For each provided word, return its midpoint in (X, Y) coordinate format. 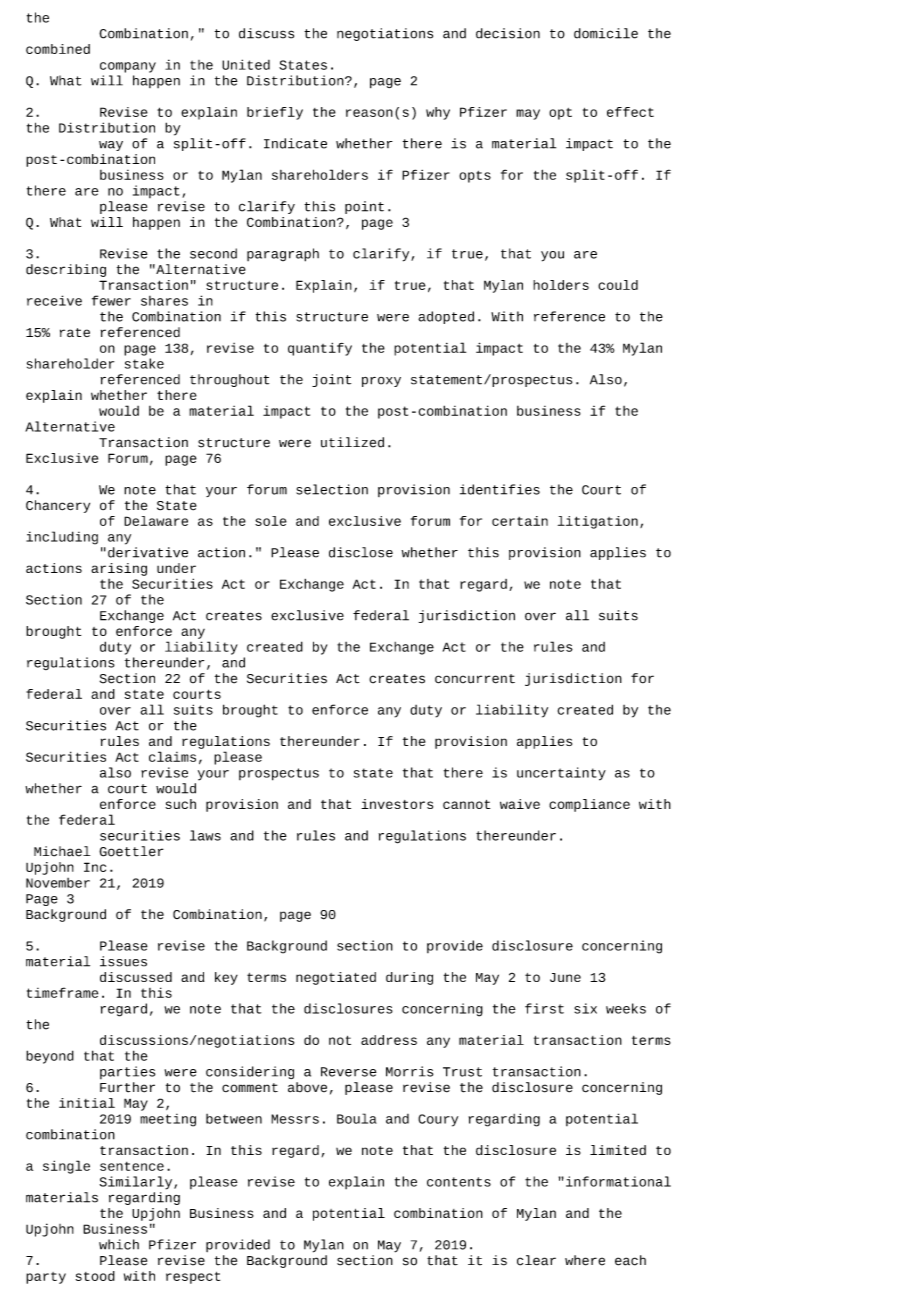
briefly (275, 113)
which (119, 1244)
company (128, 67)
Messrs (295, 1119)
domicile (606, 33)
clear (536, 1260)
